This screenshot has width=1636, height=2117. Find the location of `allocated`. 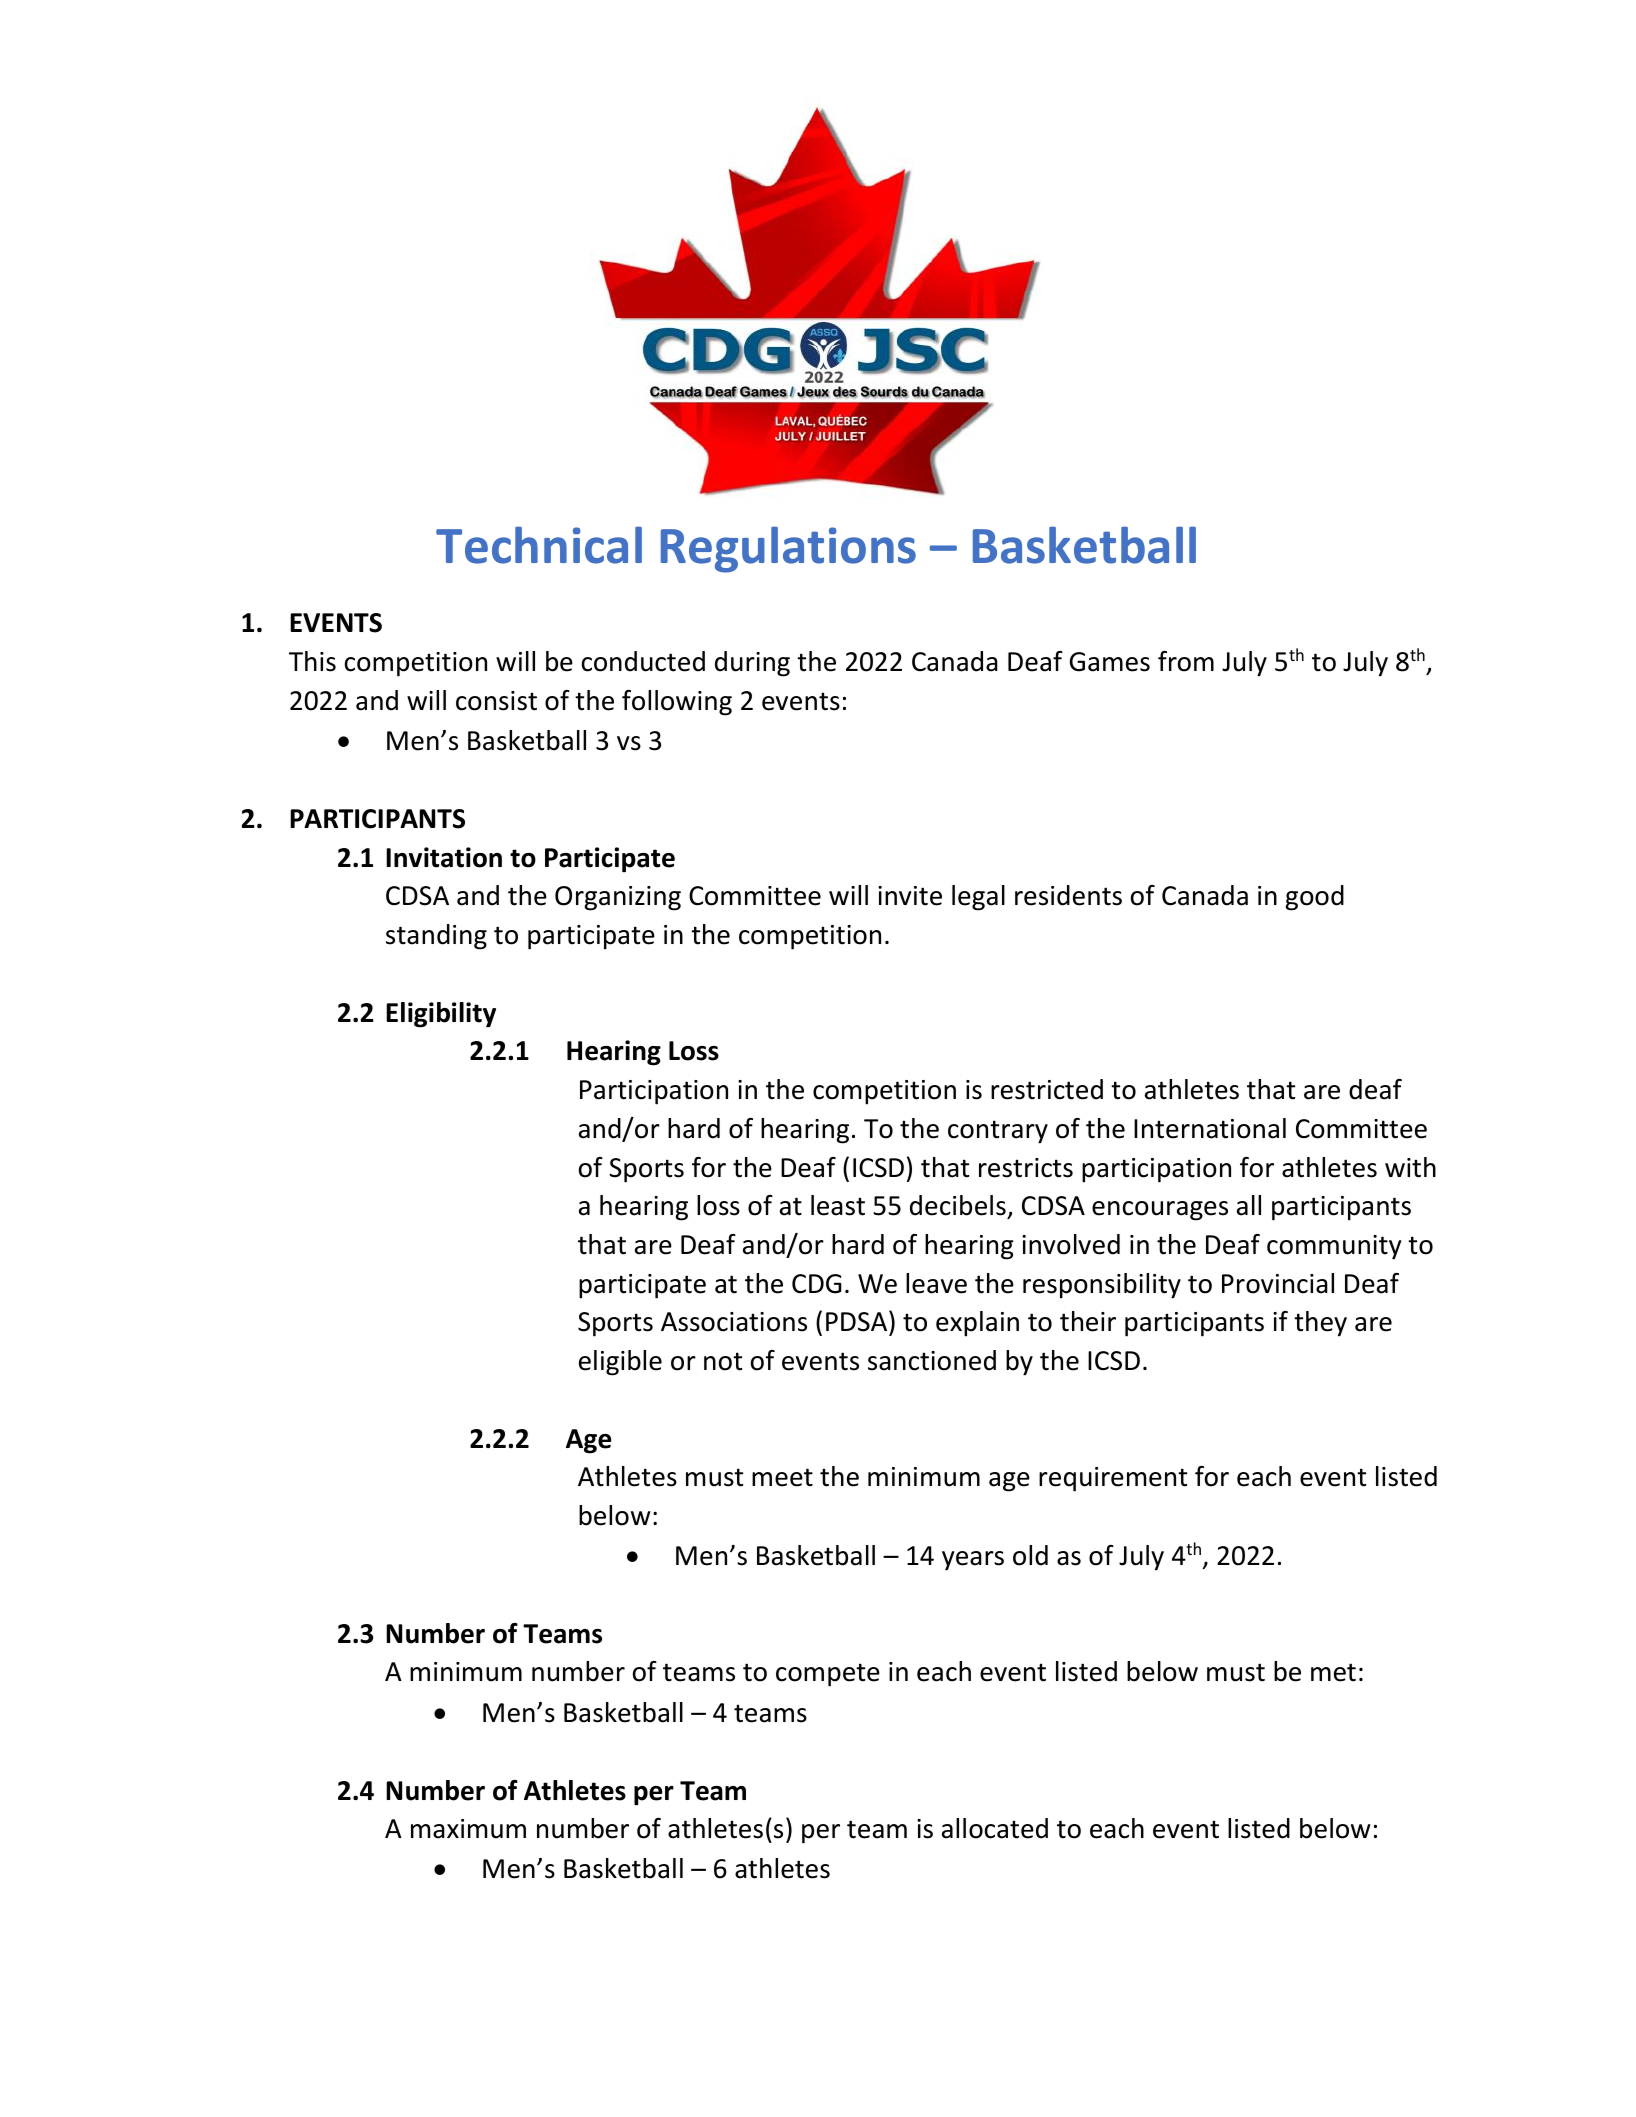

allocated is located at coordinates (995, 1828).
